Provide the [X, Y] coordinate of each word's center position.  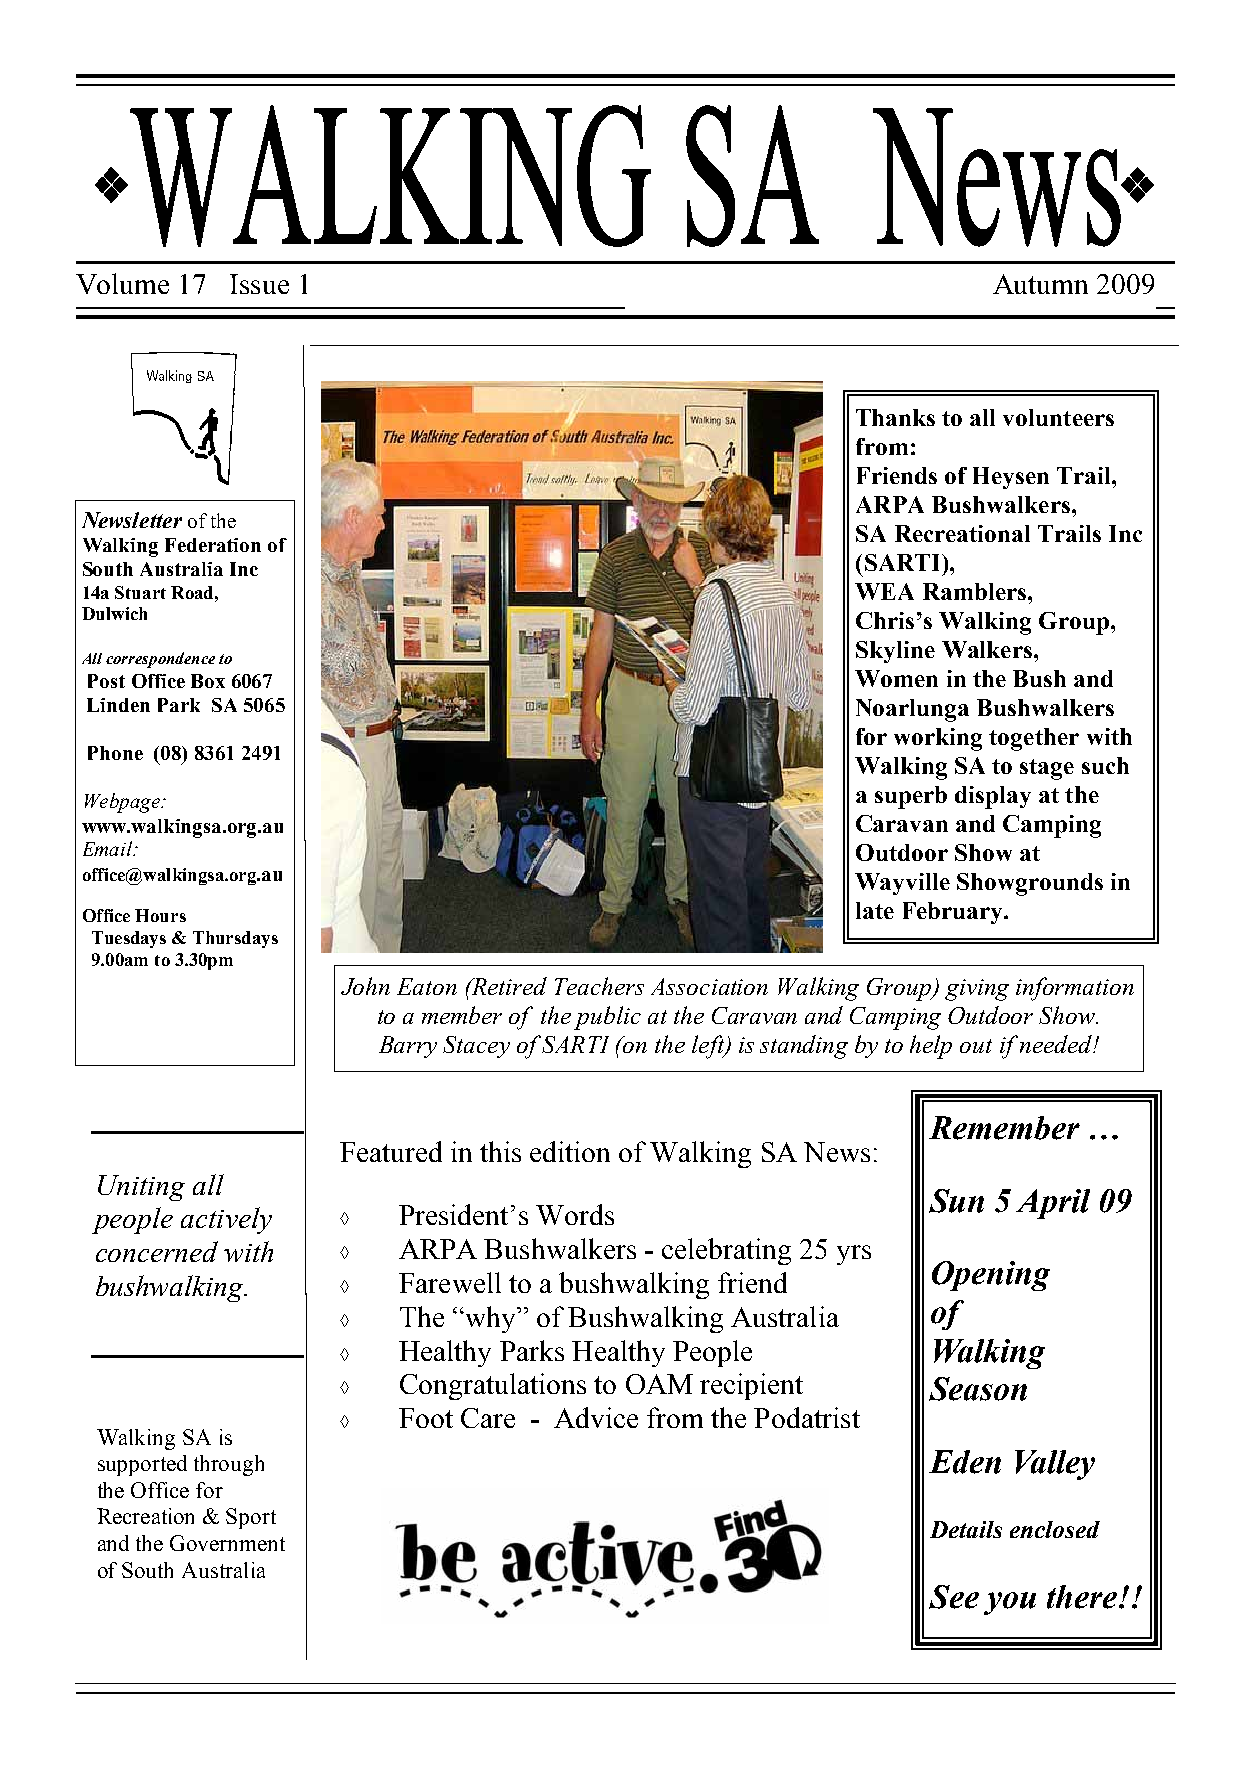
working [938, 739]
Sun [956, 1201]
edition [570, 1151]
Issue [259, 284]
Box [208, 681]
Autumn [1040, 284]
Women [896, 678]
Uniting [141, 1188]
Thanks [895, 417]
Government [227, 1543]
